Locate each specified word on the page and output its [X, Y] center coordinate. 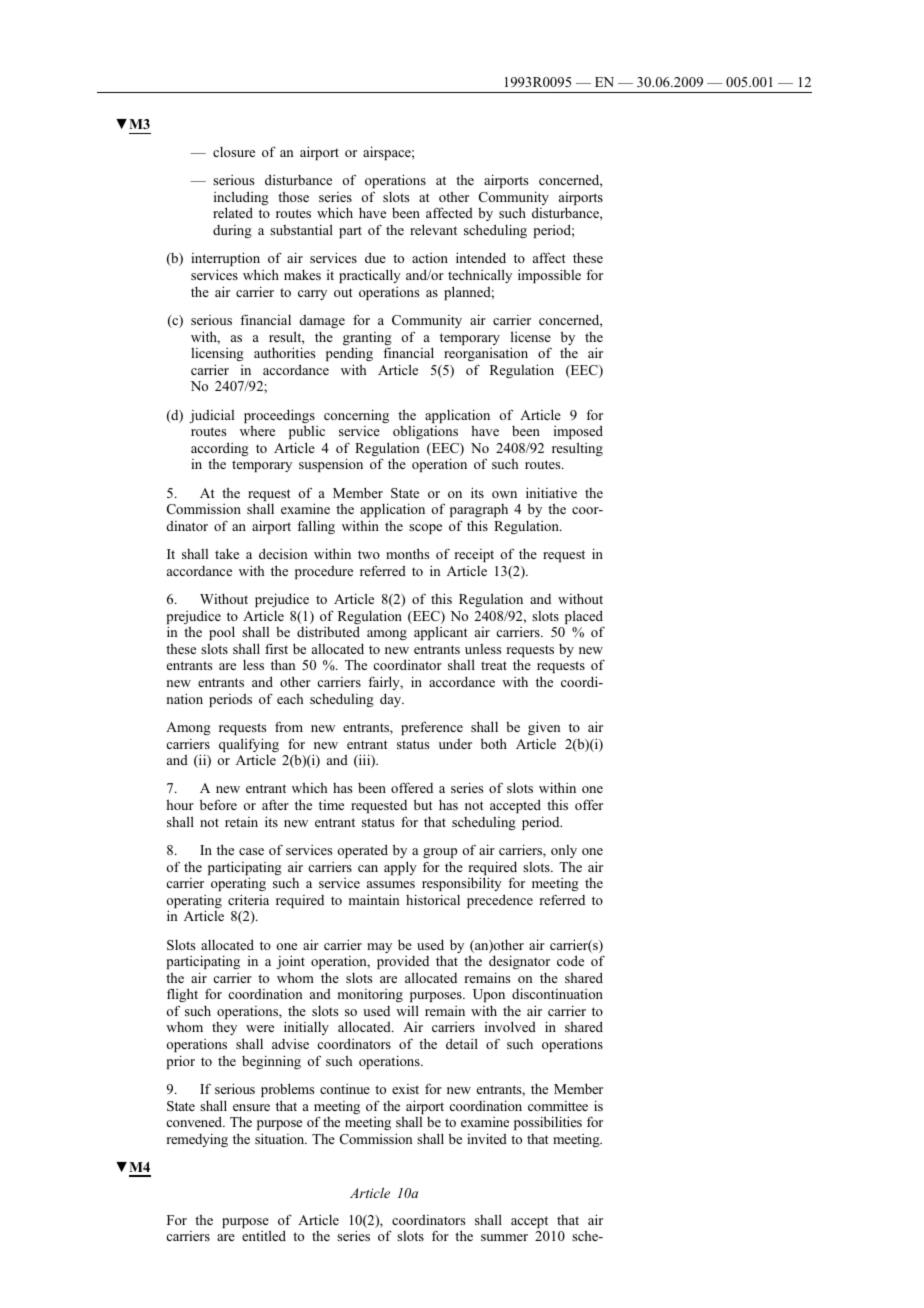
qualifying [249, 745]
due [375, 257]
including [241, 199]
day [392, 700]
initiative [551, 492]
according [220, 450]
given [544, 728]
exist [405, 1089]
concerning [356, 416]
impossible [549, 276]
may [379, 948]
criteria [248, 899]
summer [504, 1237]
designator [519, 962]
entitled [264, 1235]
